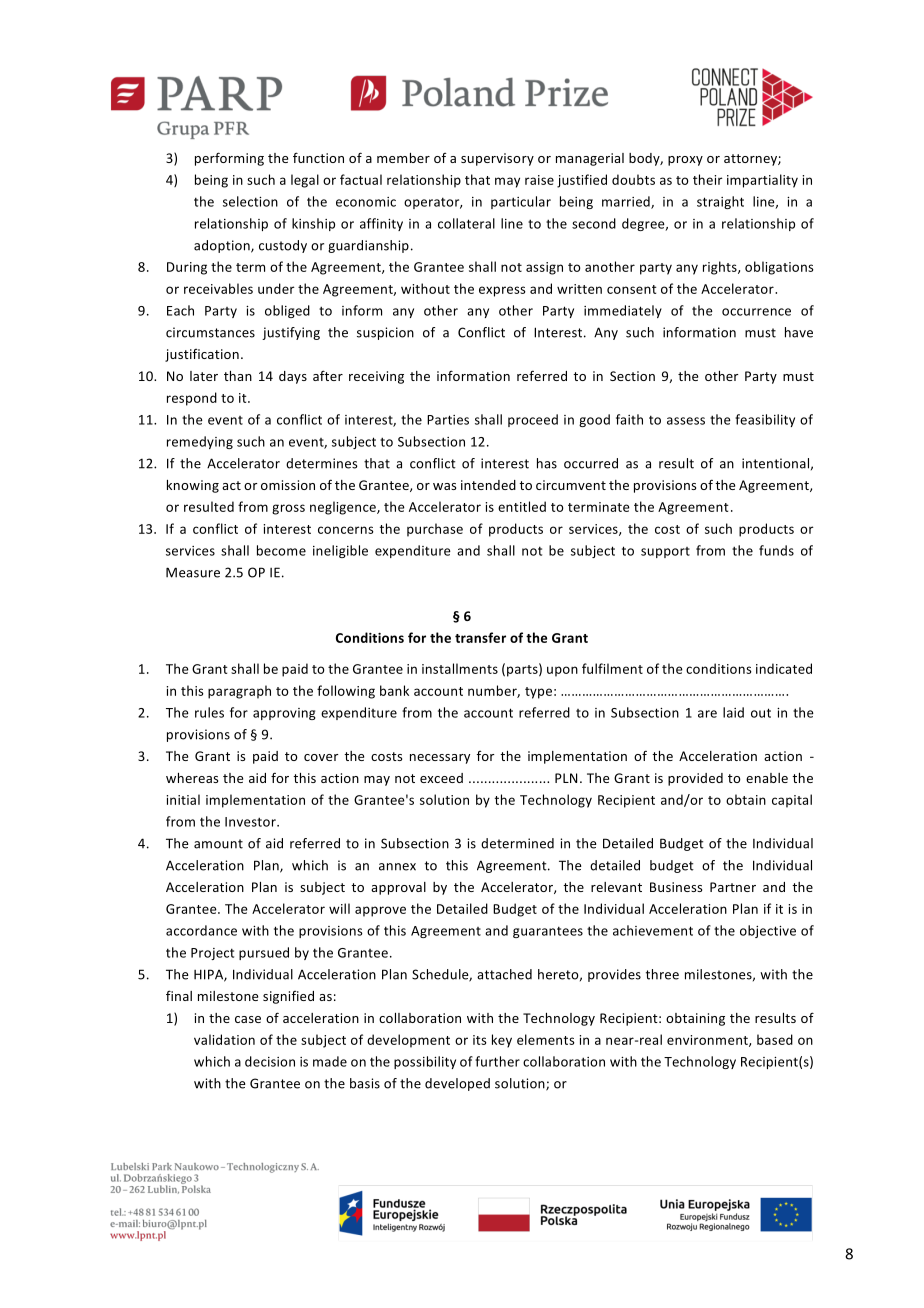  What do you see at coordinates (480, 637) in the screenshot?
I see `transfer` at bounding box center [480, 637].
